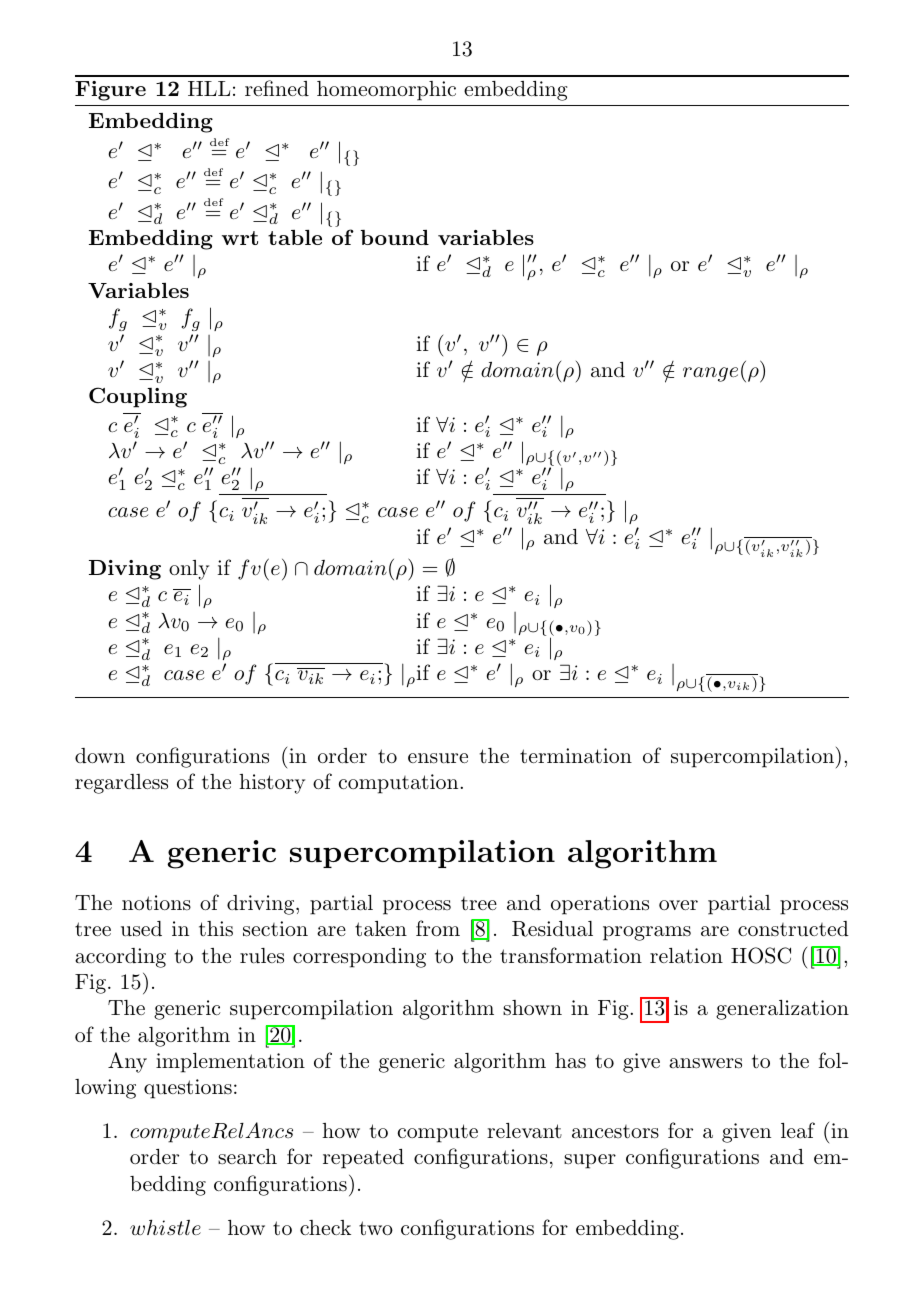  Describe the element at coordinates (437, 1133) in the image. I see `compute` at that location.
